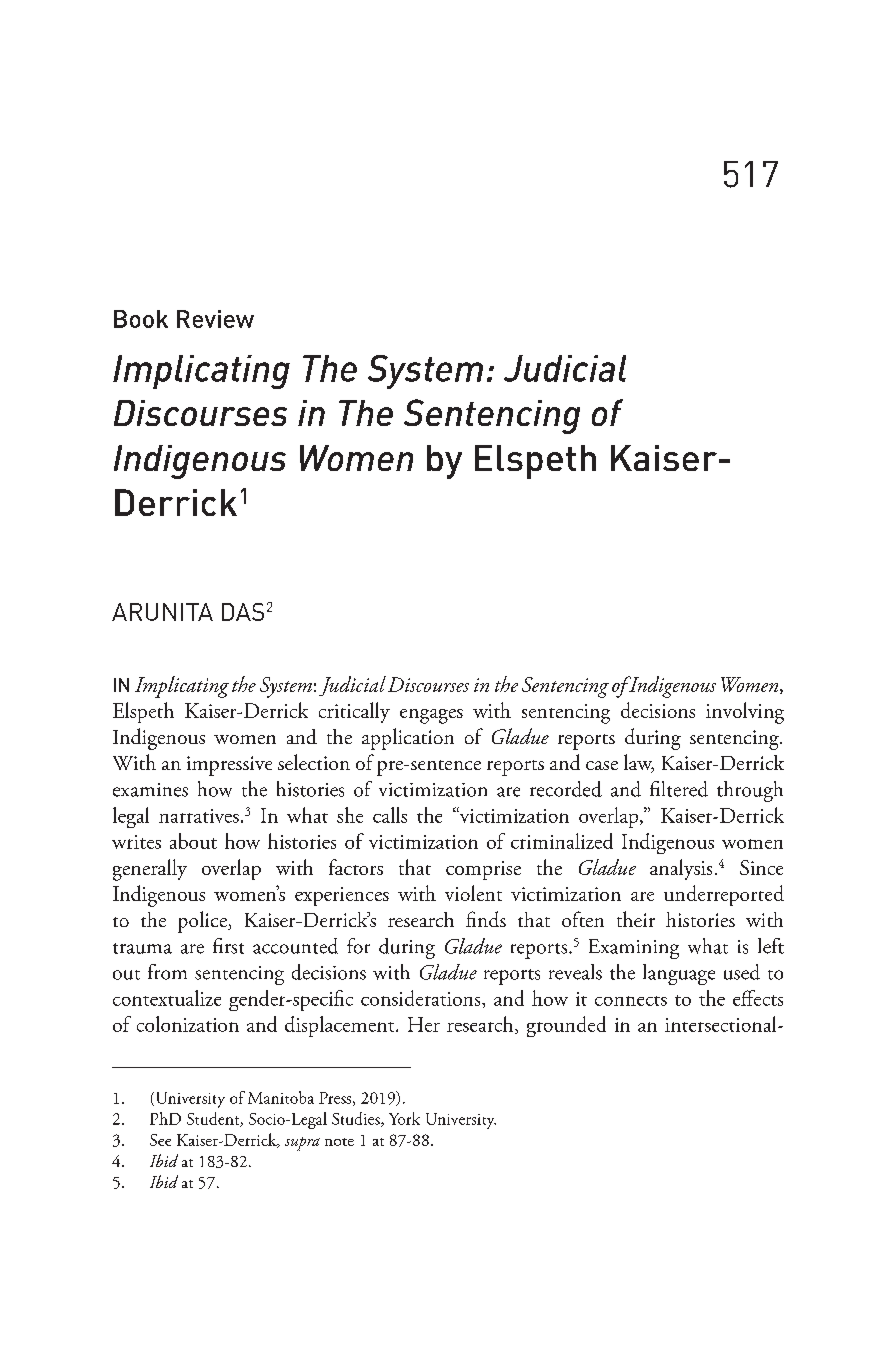 The image size is (896, 1345). I want to click on York, so click(404, 1118).
